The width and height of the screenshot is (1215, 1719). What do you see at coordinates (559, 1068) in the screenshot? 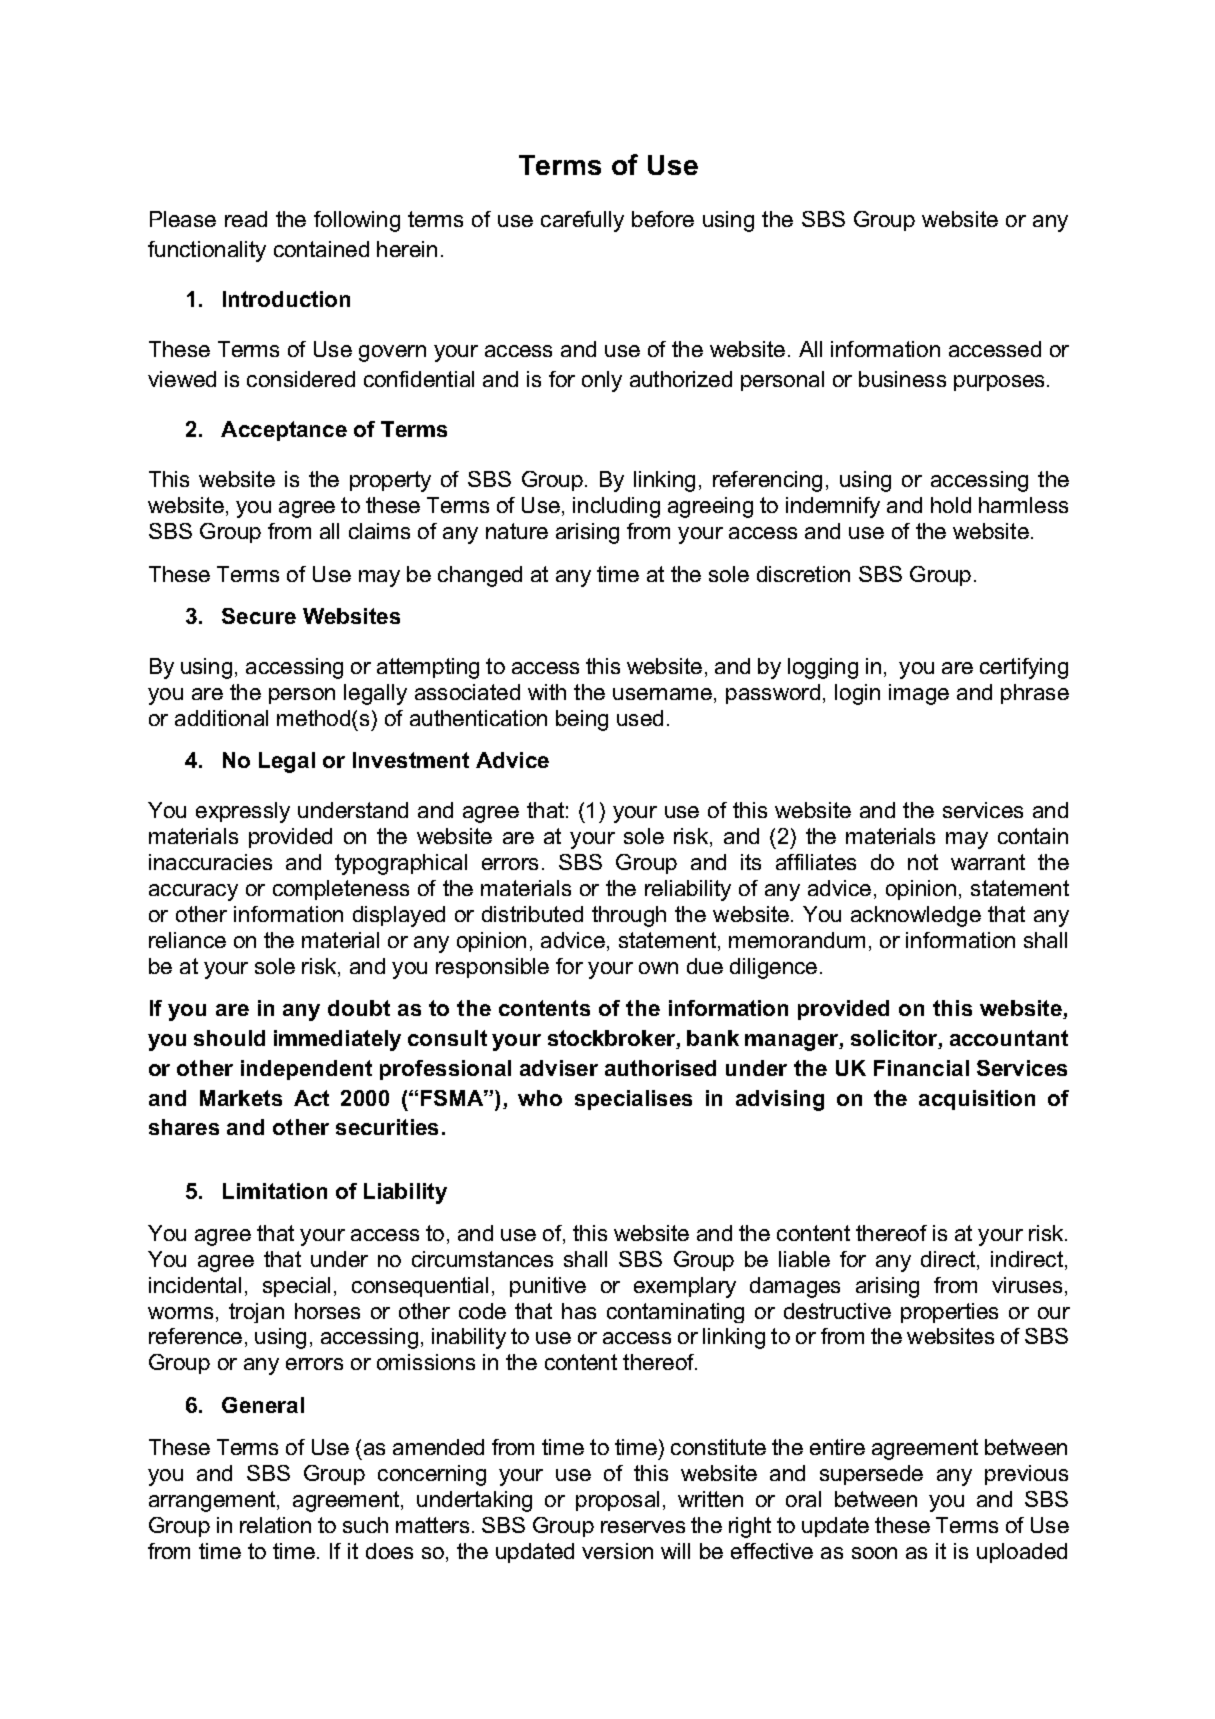
I see `adviser` at bounding box center [559, 1068].
